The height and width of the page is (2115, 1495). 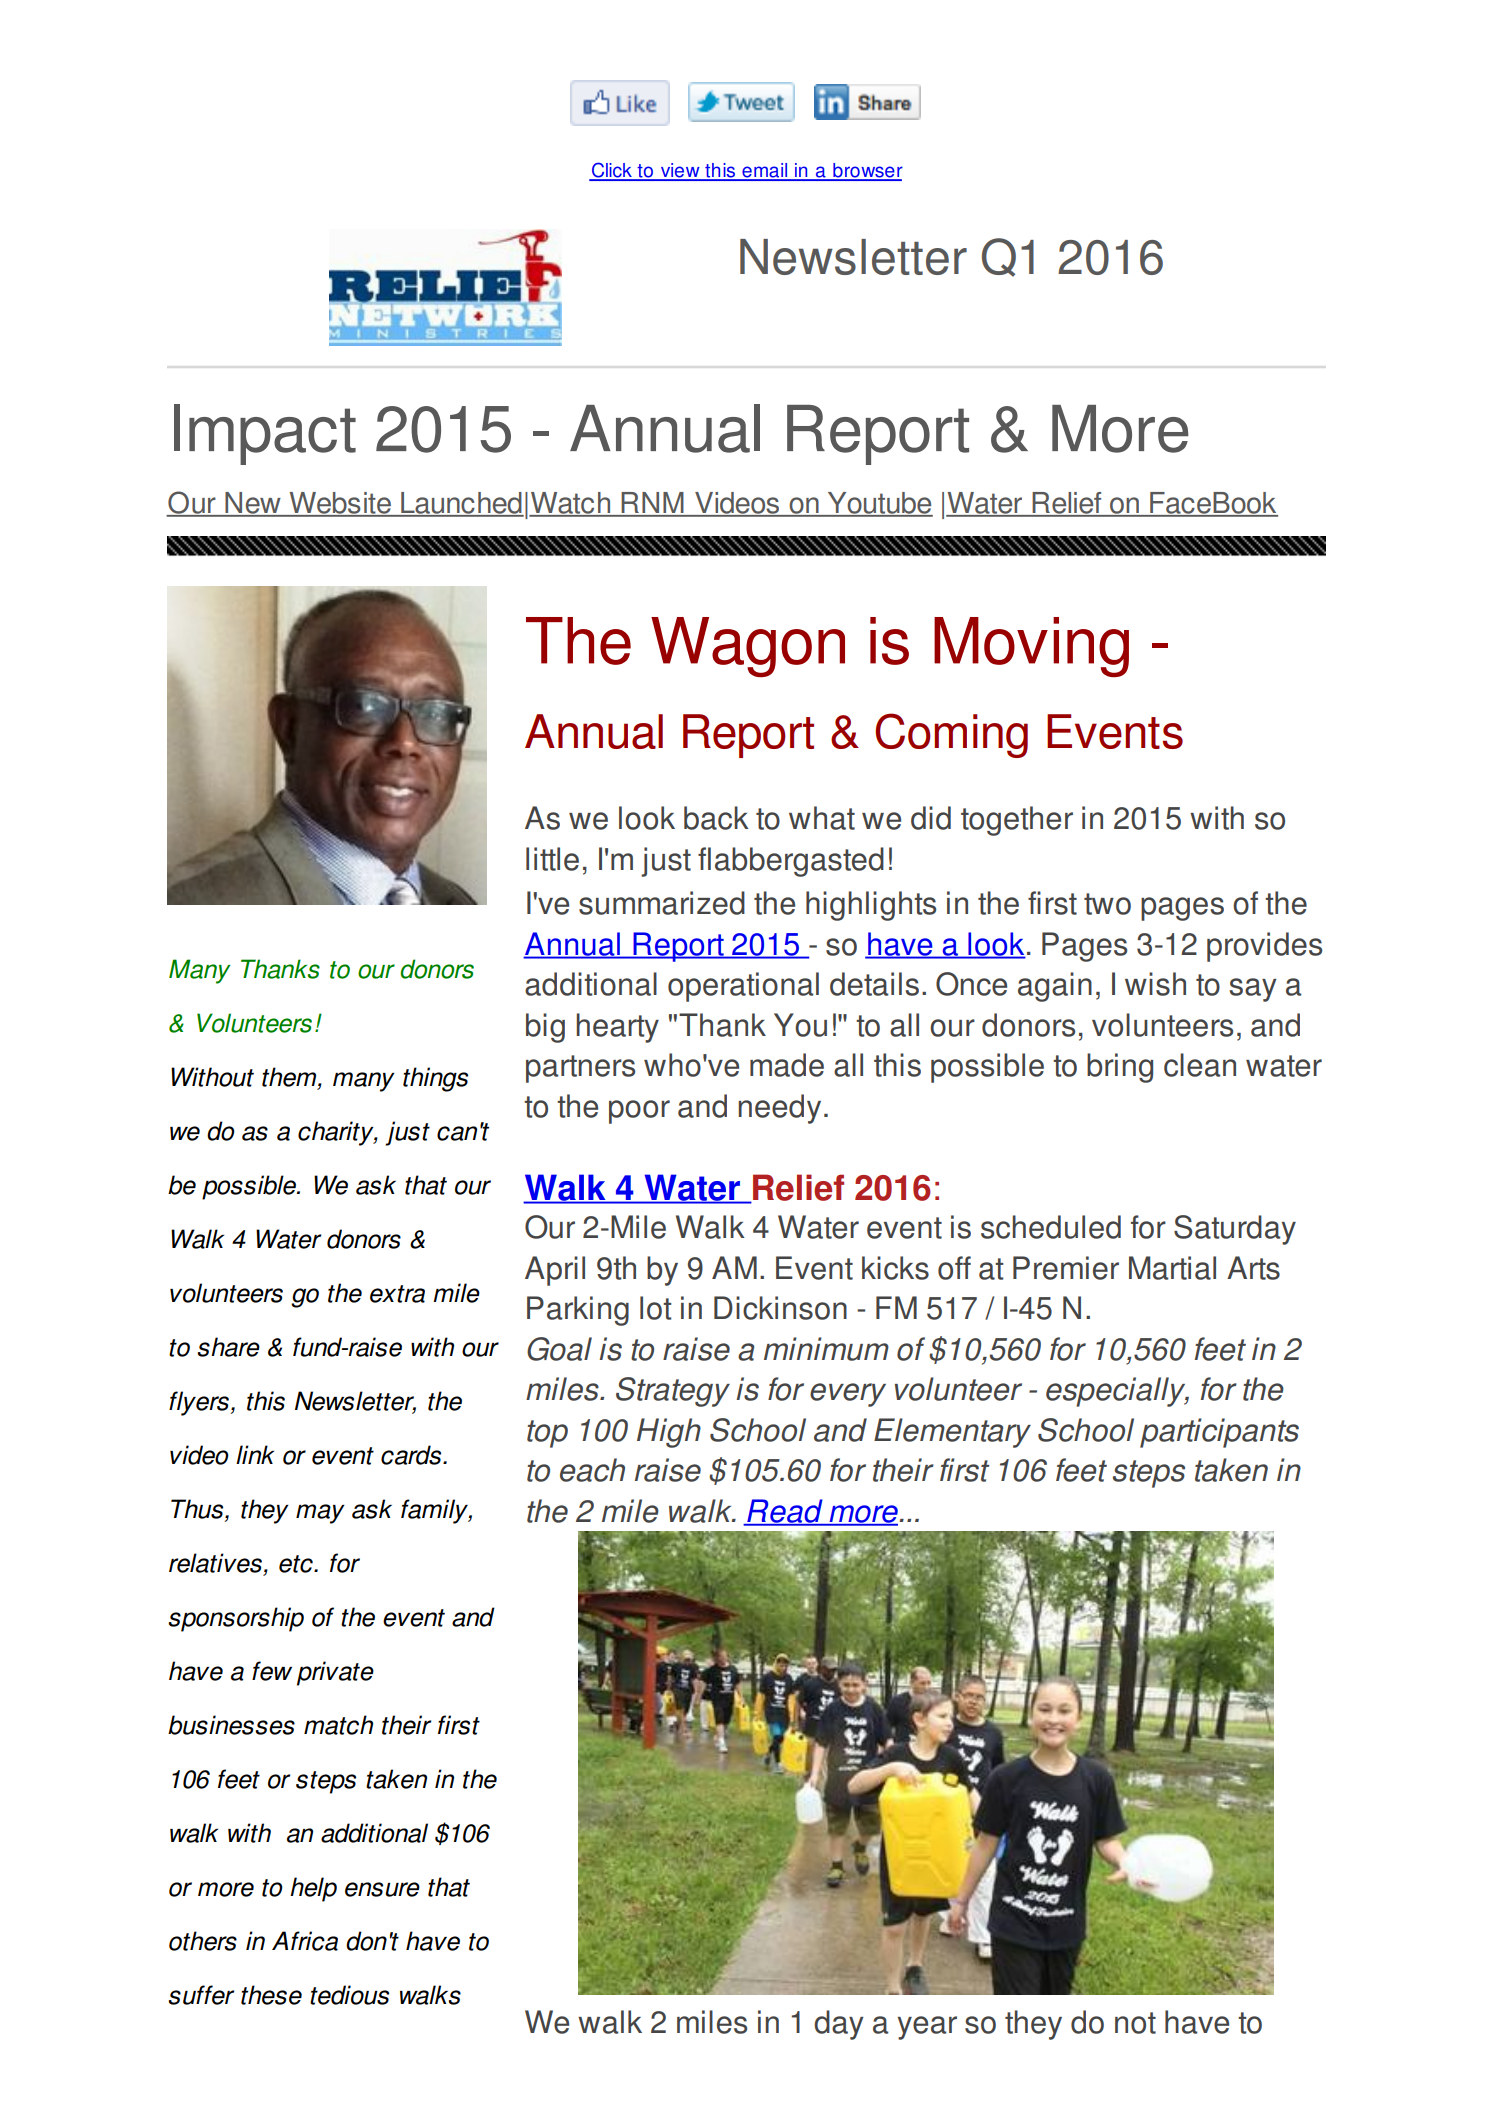 What do you see at coordinates (867, 171) in the page?
I see `browser` at bounding box center [867, 171].
